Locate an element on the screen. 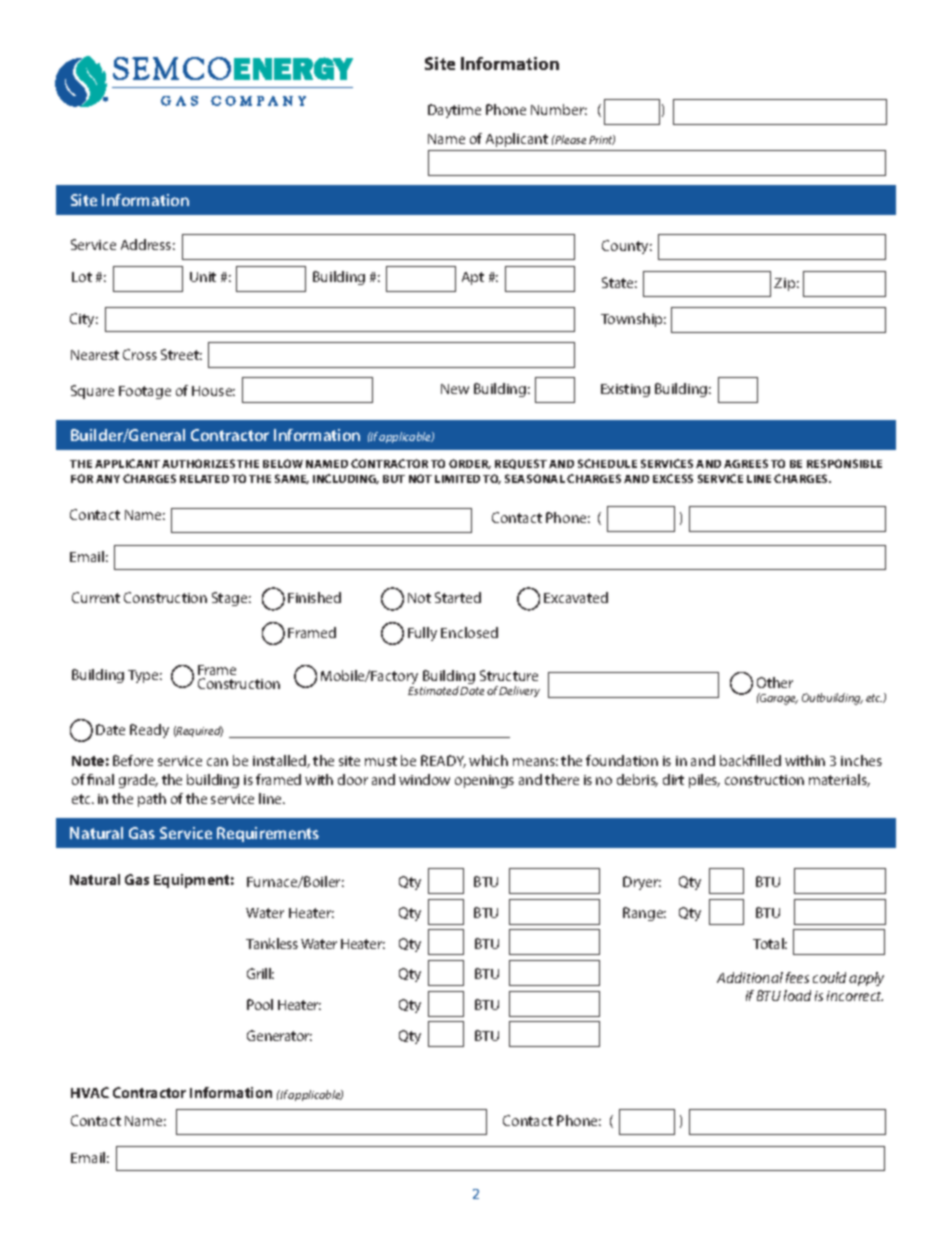 The image size is (952, 1233). HVAC is located at coordinates (90, 1092).
